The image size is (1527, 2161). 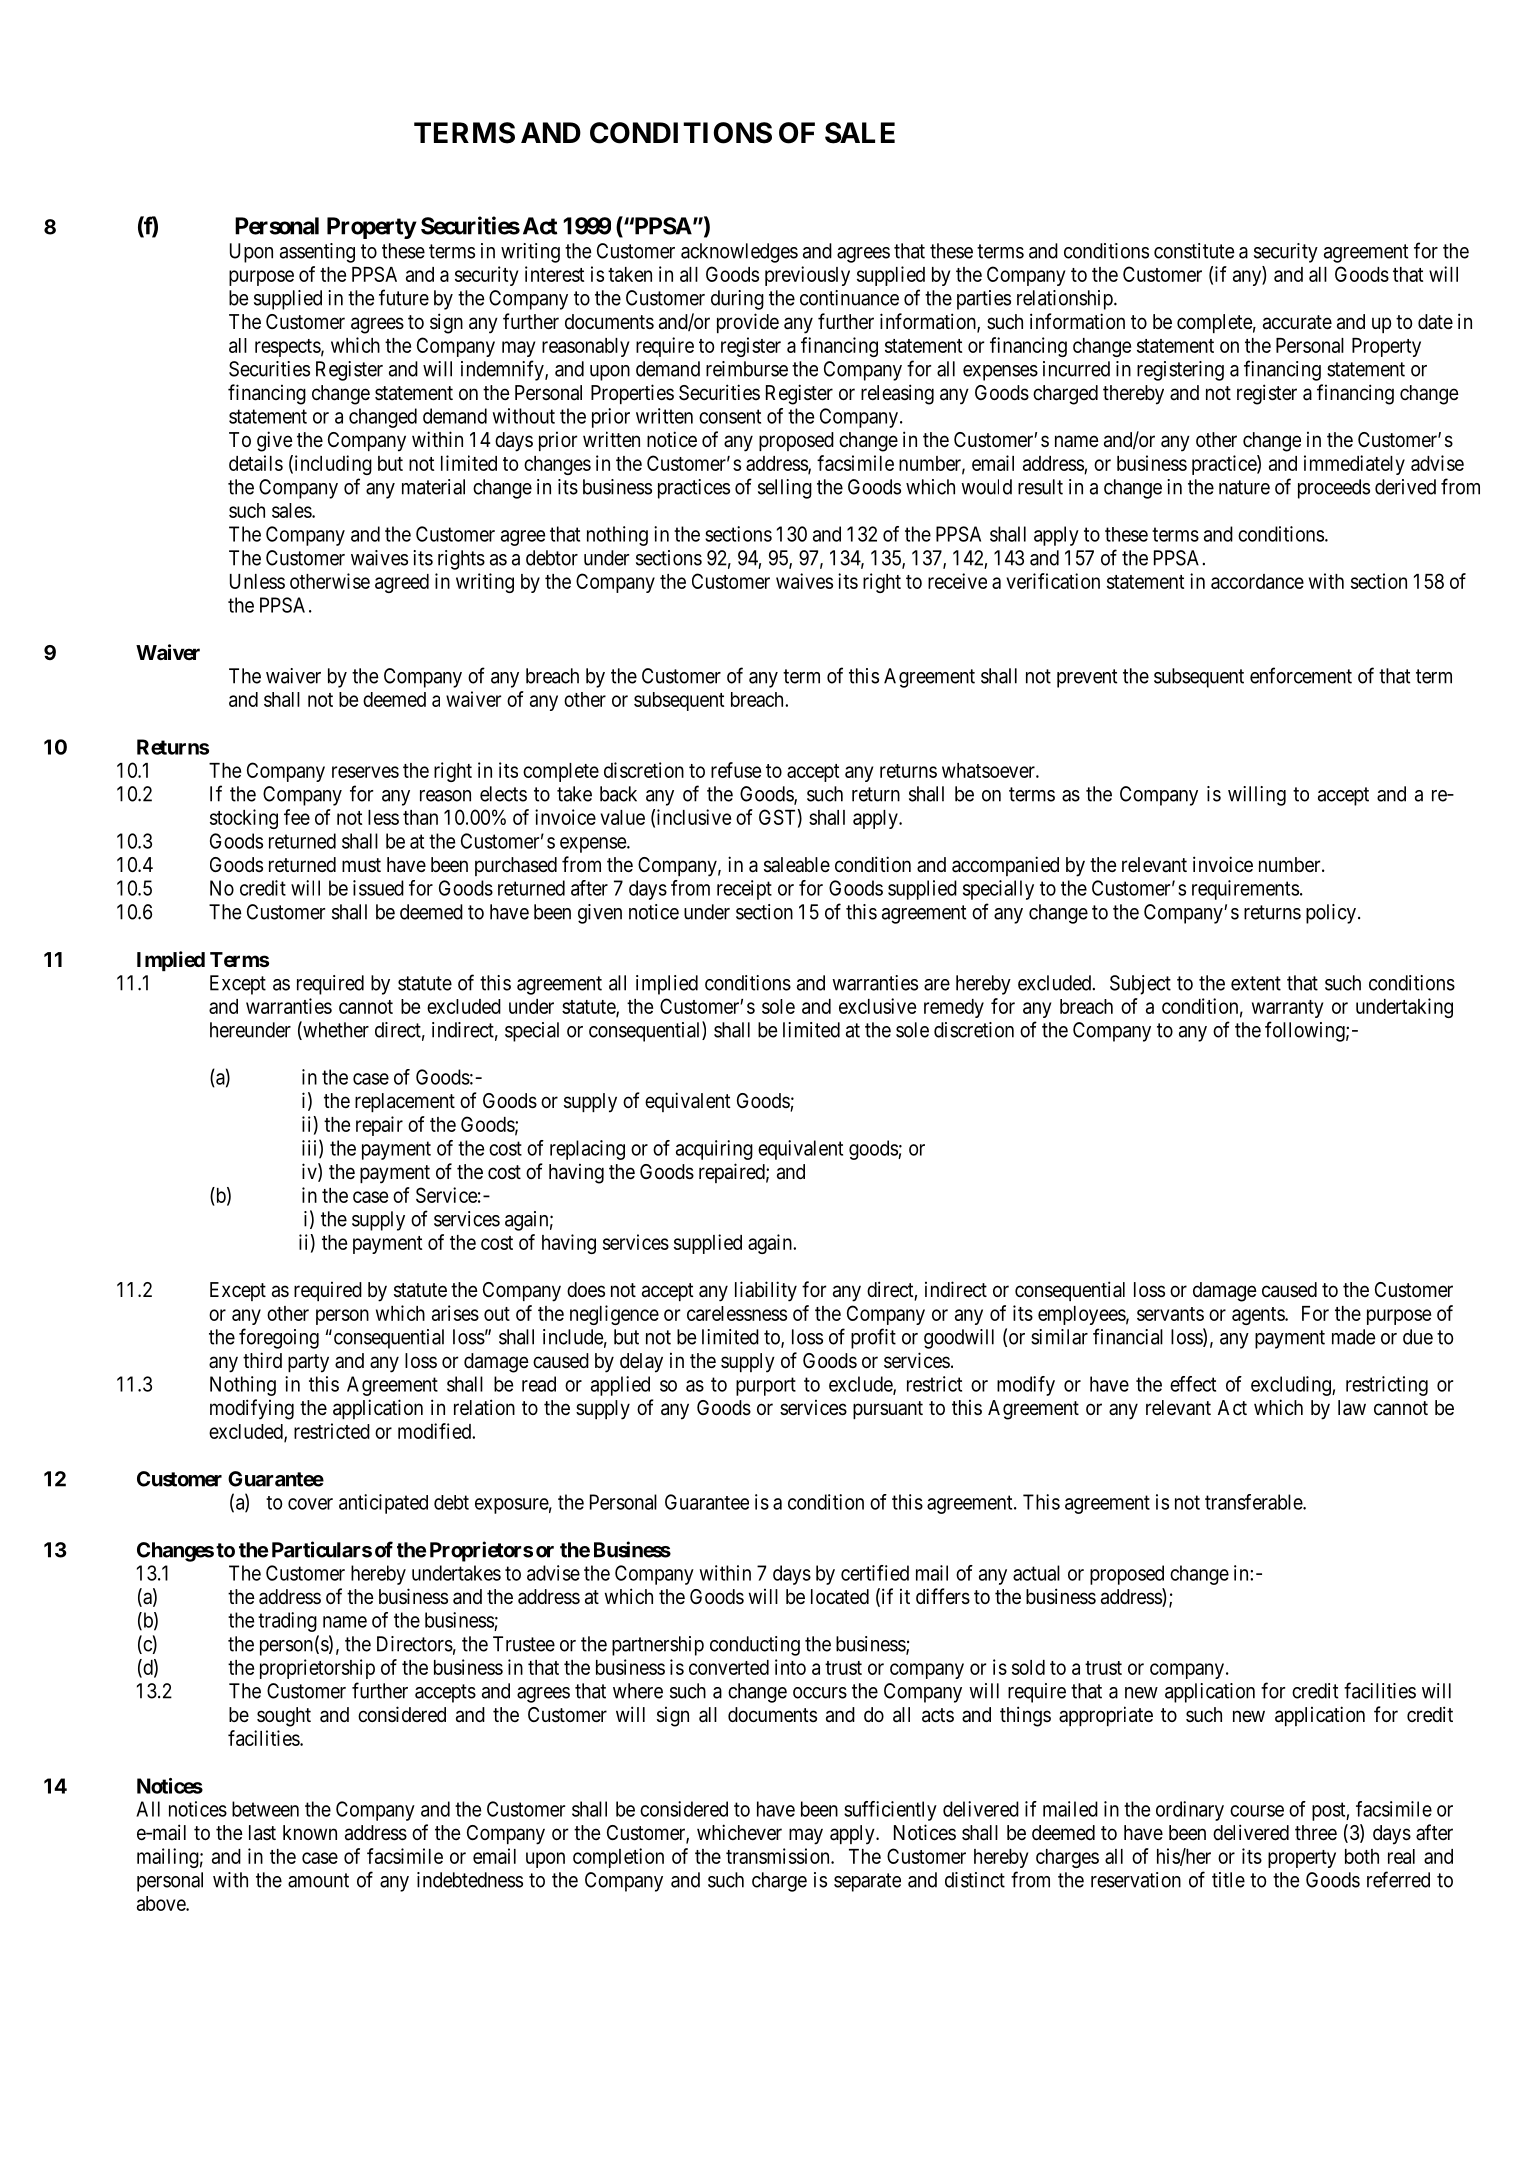 I want to click on transmission, so click(x=779, y=1856).
